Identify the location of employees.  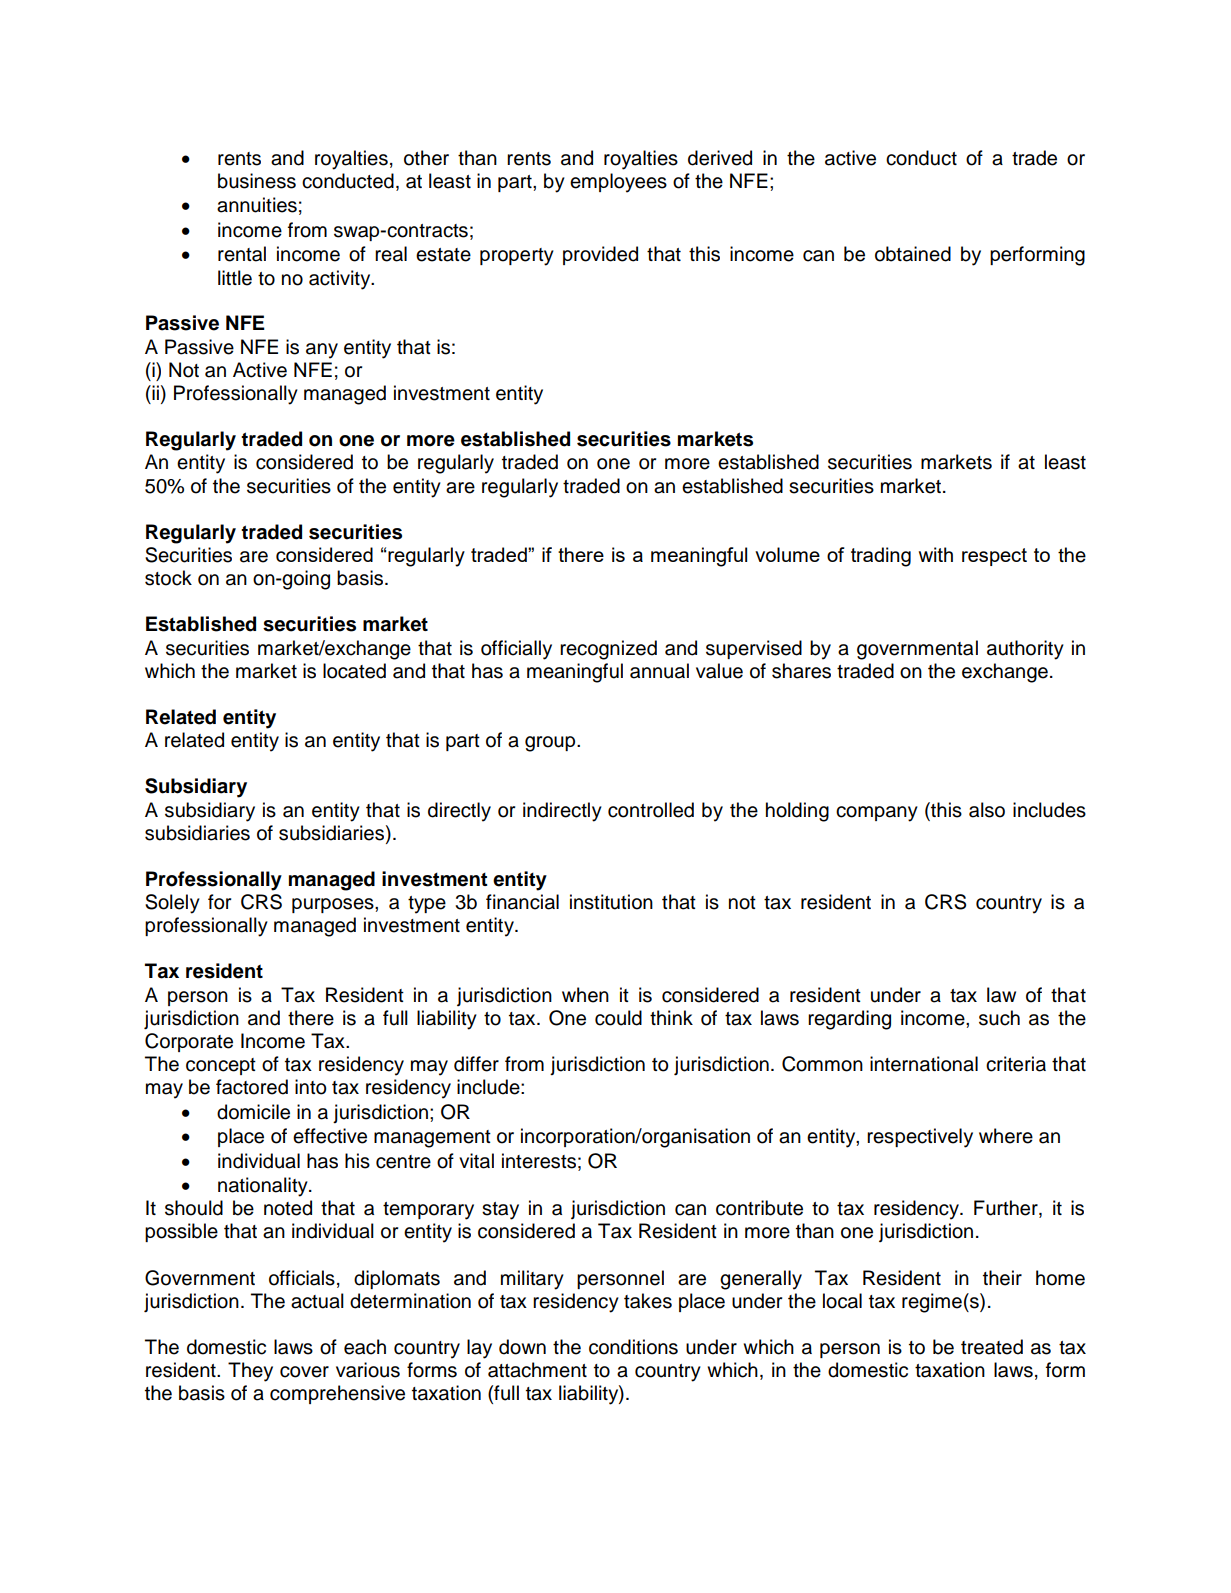
(618, 183).
